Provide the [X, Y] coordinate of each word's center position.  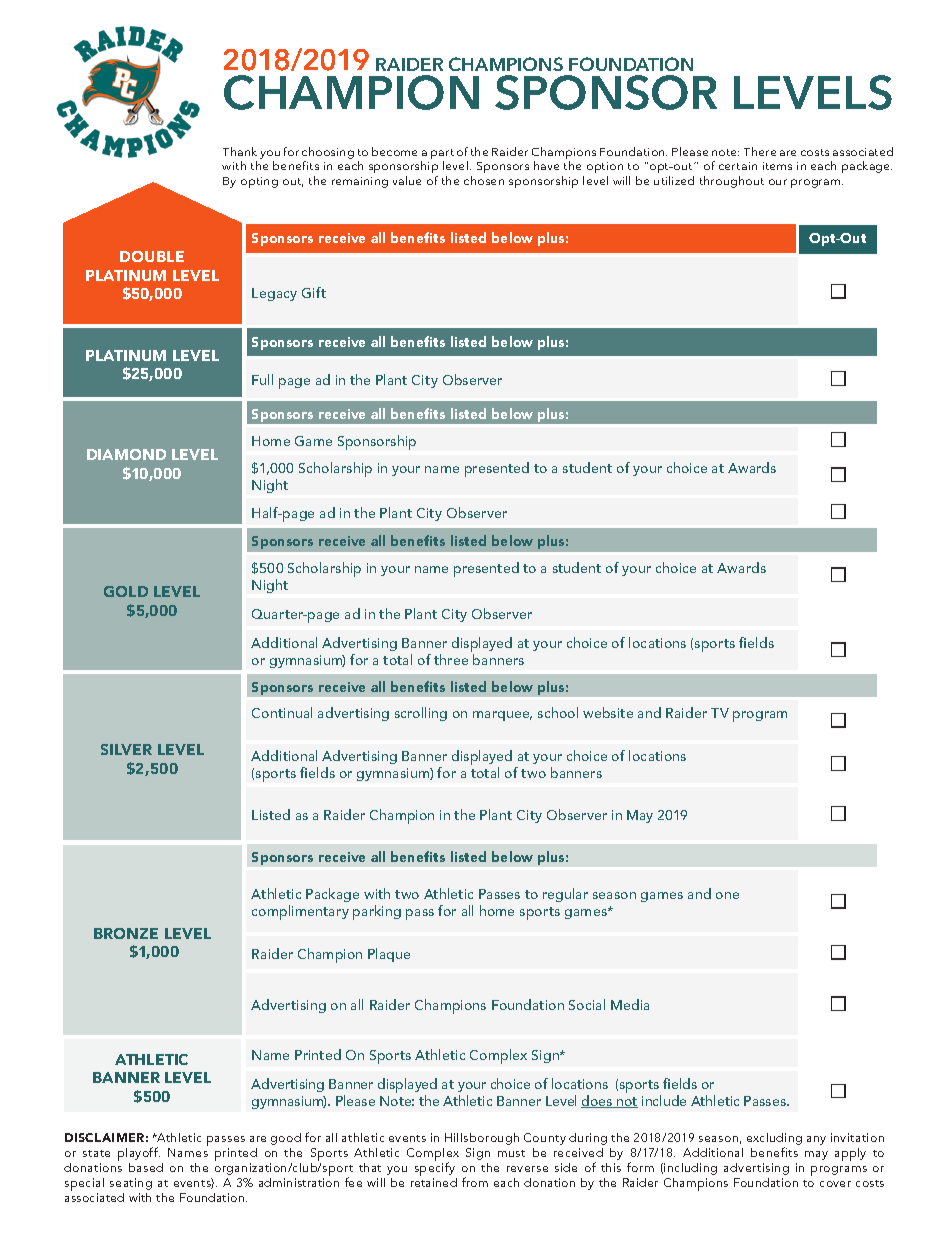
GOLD [126, 591]
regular [565, 895]
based [146, 1167]
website [608, 712]
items [777, 166]
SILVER [126, 749]
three [451, 659]
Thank [240, 151]
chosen [484, 180]
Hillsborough [482, 1139]
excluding [774, 1140]
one [727, 895]
